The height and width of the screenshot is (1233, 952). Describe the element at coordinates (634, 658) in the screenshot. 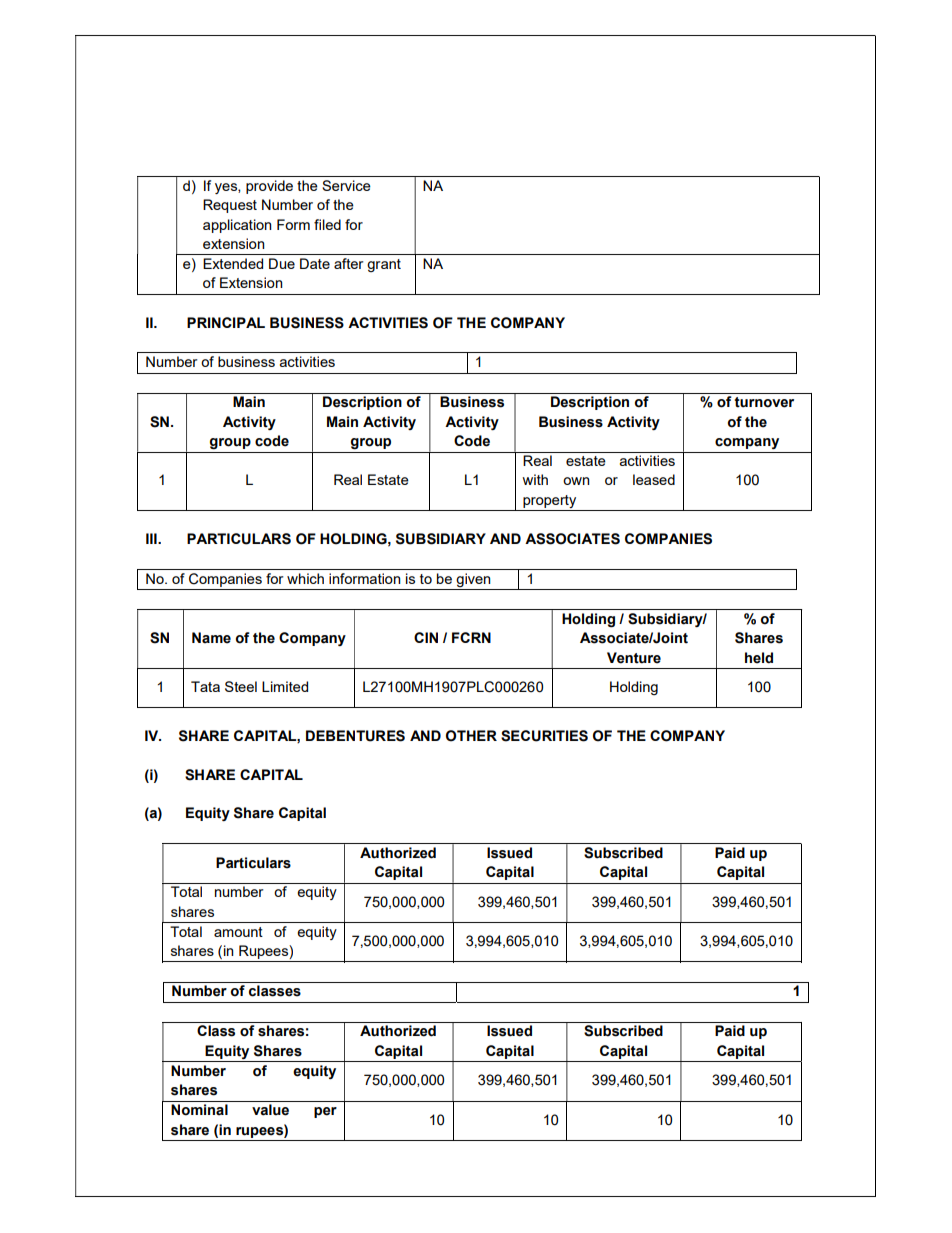

I see `Venture` at that location.
